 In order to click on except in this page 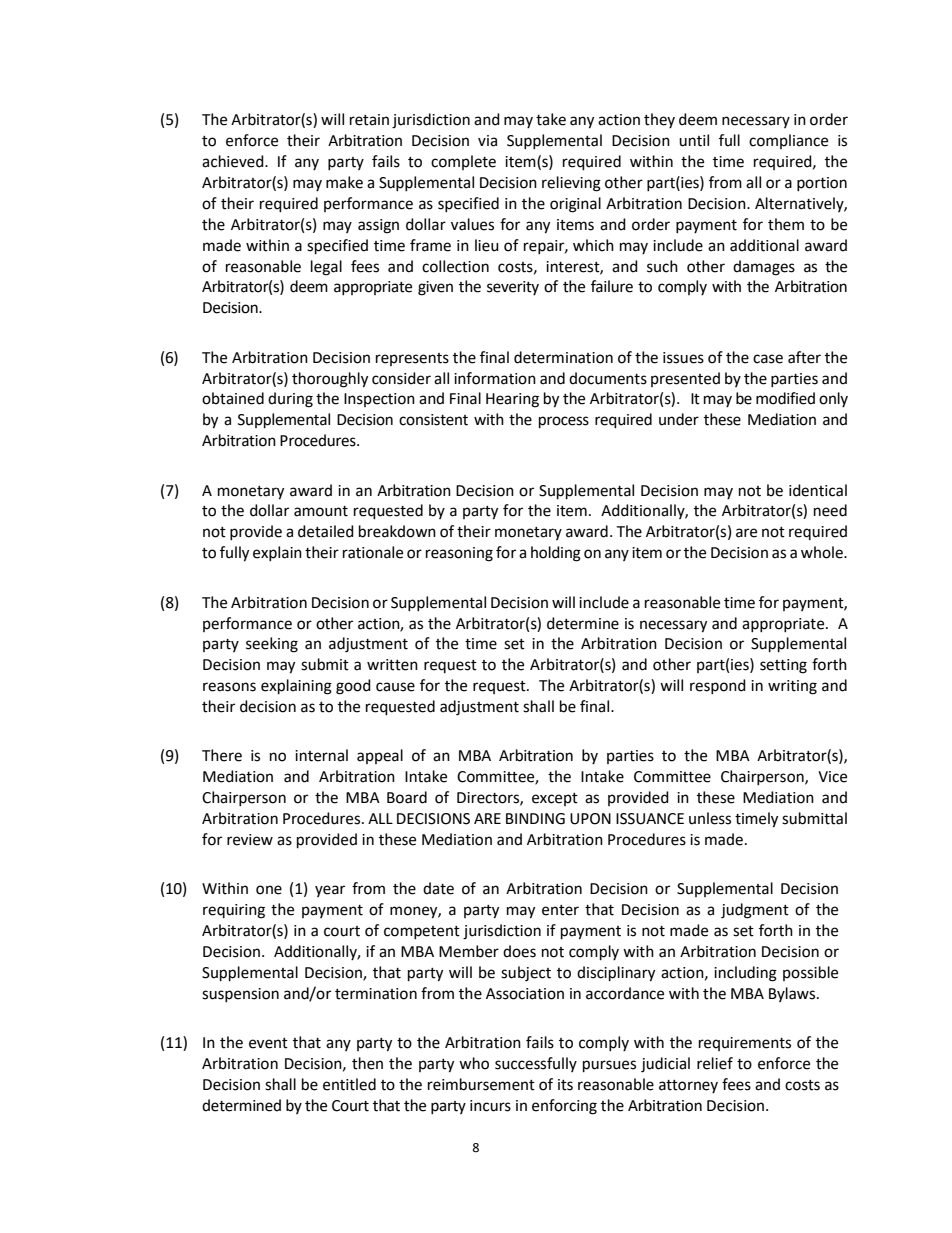, I will do `click(555, 799)`.
